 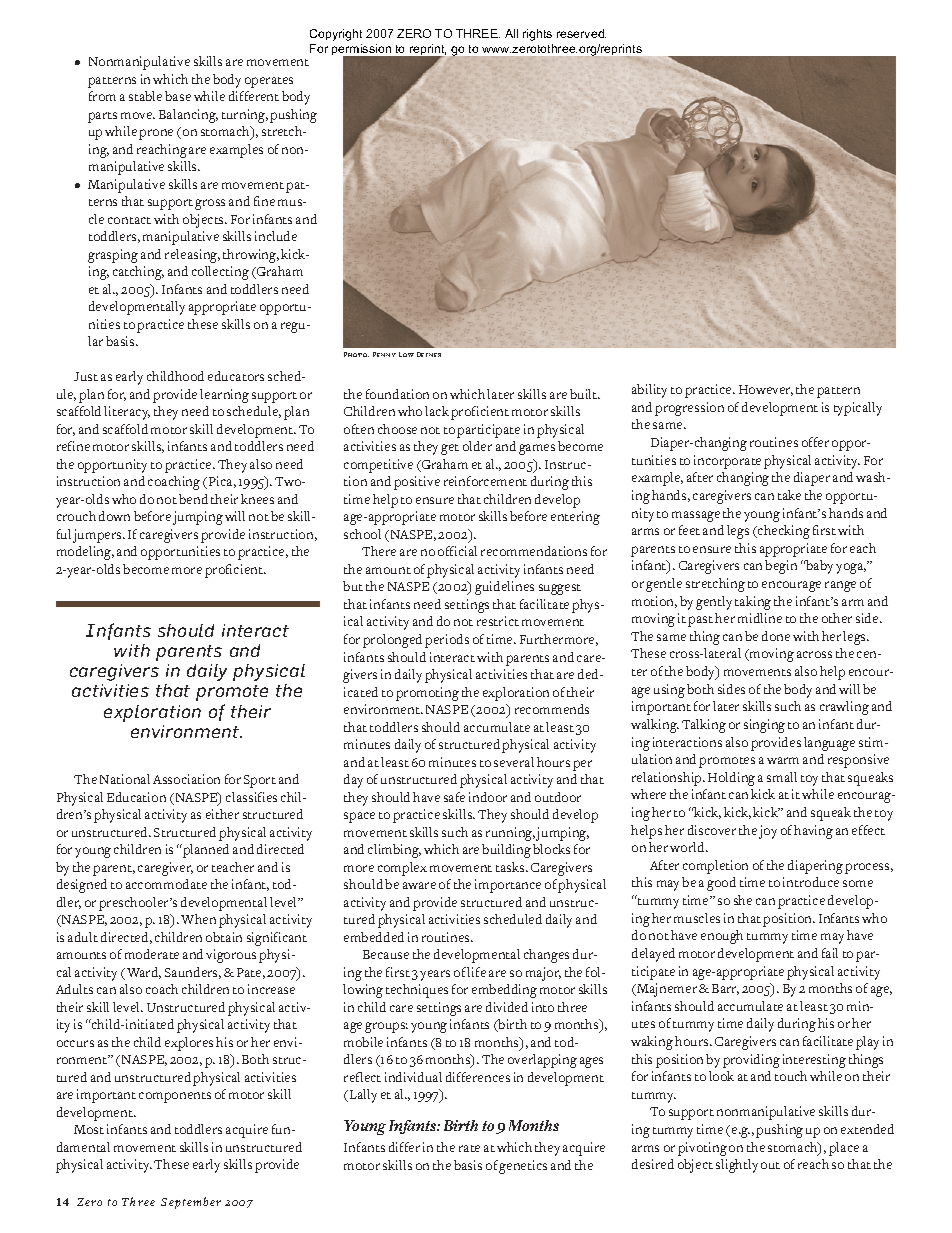 I want to click on accommodate, so click(x=166, y=884).
